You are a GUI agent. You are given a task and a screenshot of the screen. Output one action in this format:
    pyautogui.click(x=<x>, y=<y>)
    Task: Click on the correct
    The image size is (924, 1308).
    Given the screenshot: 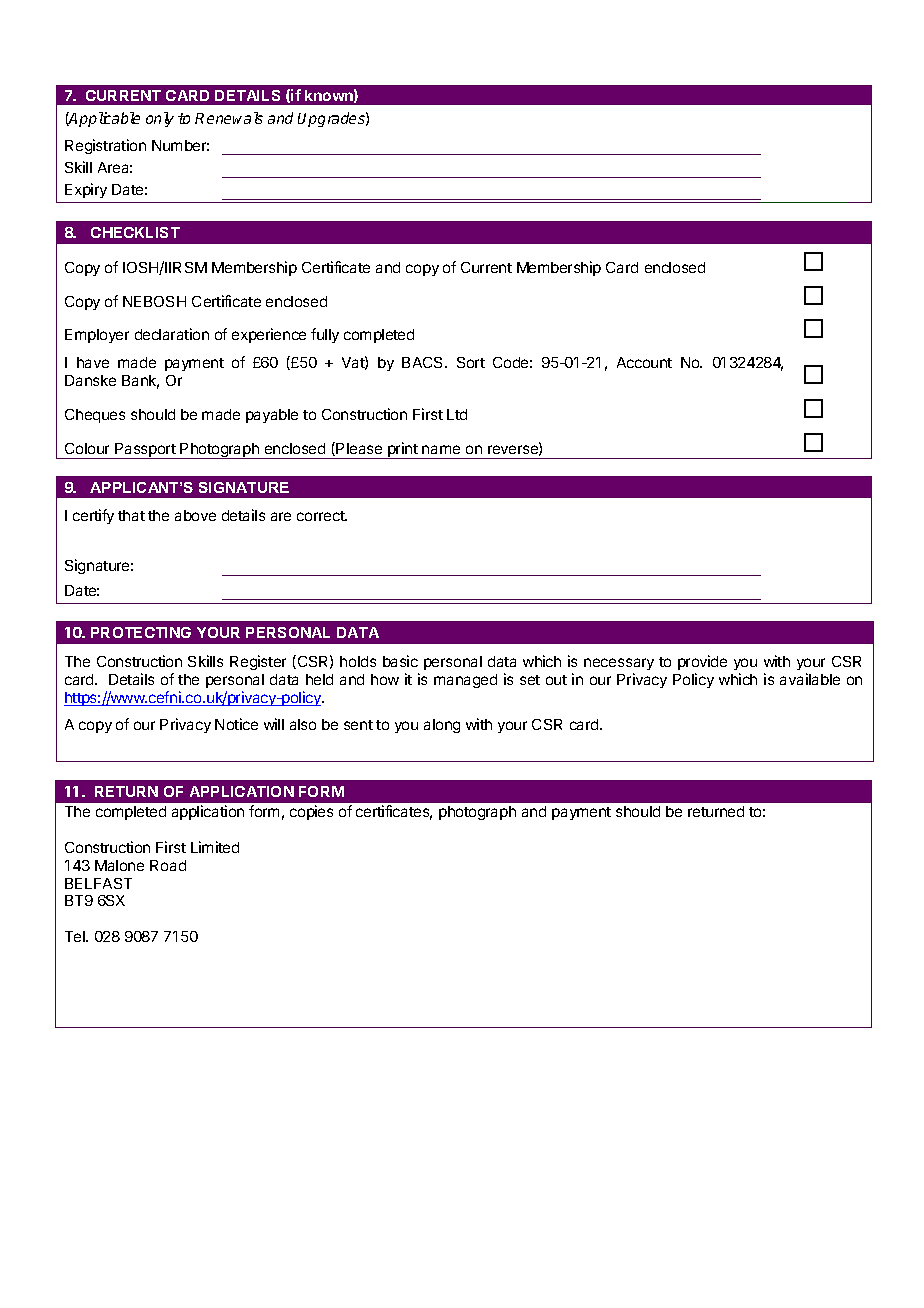 What is the action you would take?
    pyautogui.click(x=321, y=516)
